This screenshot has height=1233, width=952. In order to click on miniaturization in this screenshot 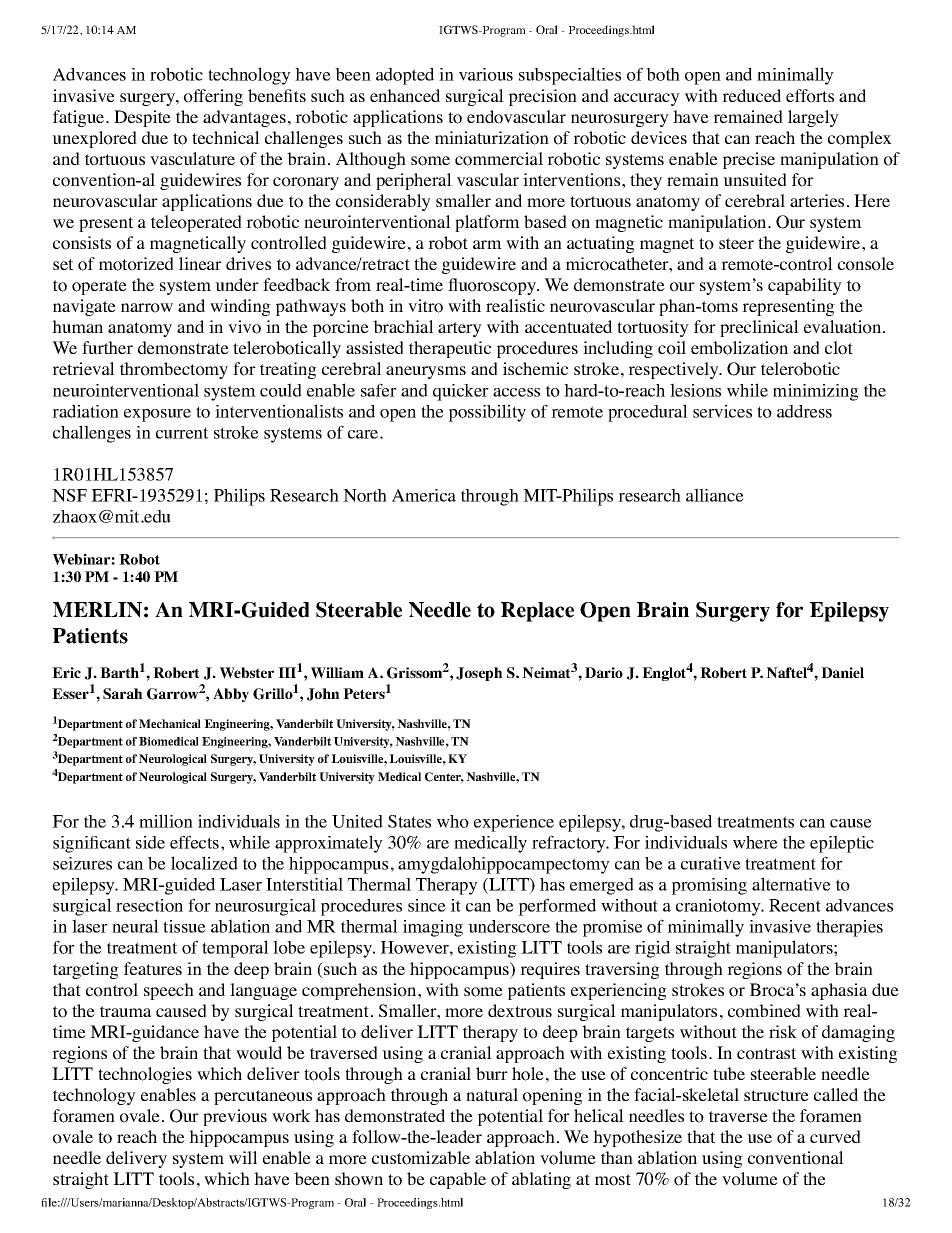, I will do `click(492, 138)`.
